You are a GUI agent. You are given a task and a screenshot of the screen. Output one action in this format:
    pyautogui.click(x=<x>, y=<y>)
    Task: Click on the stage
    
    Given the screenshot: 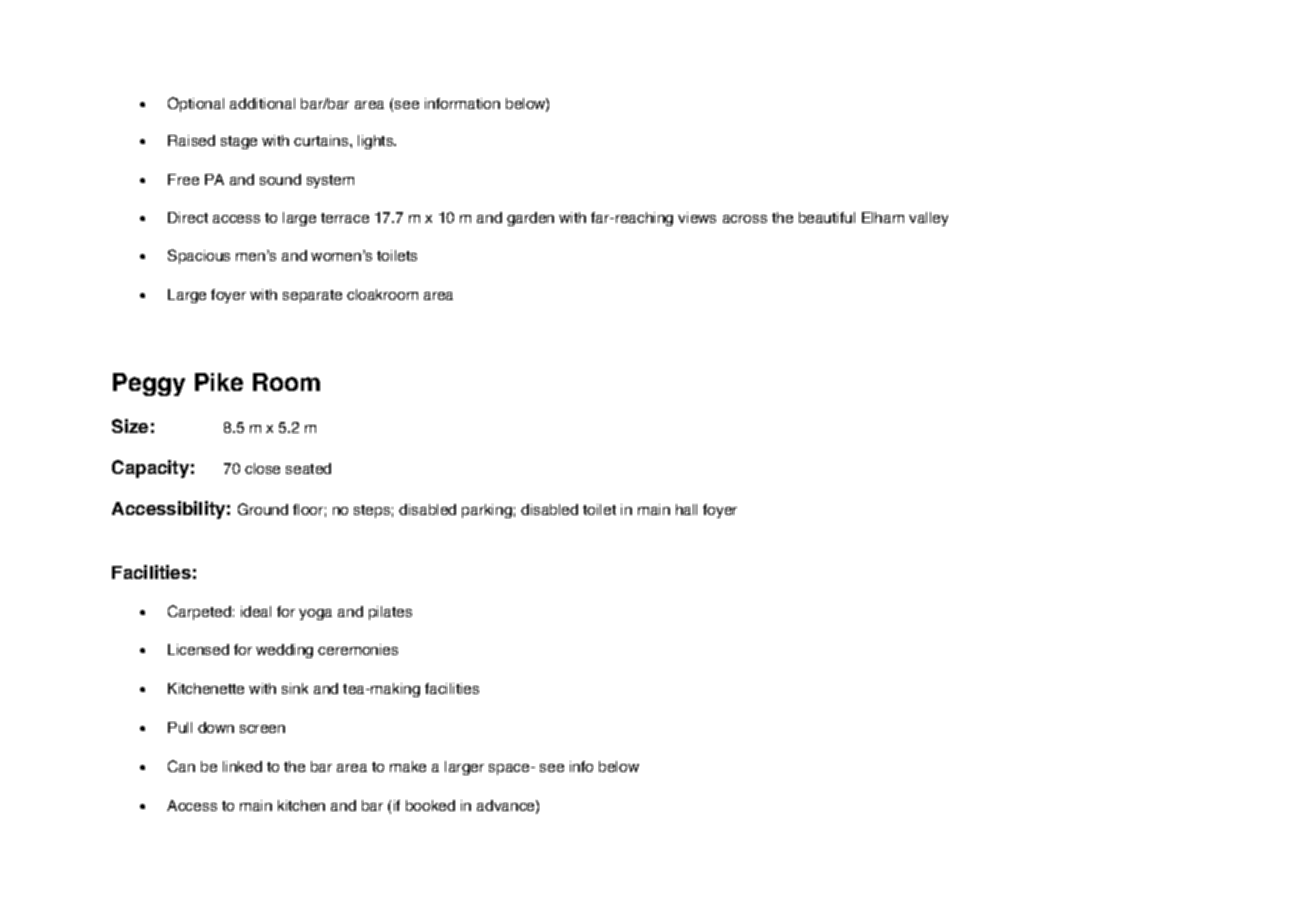 What is the action you would take?
    pyautogui.click(x=239, y=142)
